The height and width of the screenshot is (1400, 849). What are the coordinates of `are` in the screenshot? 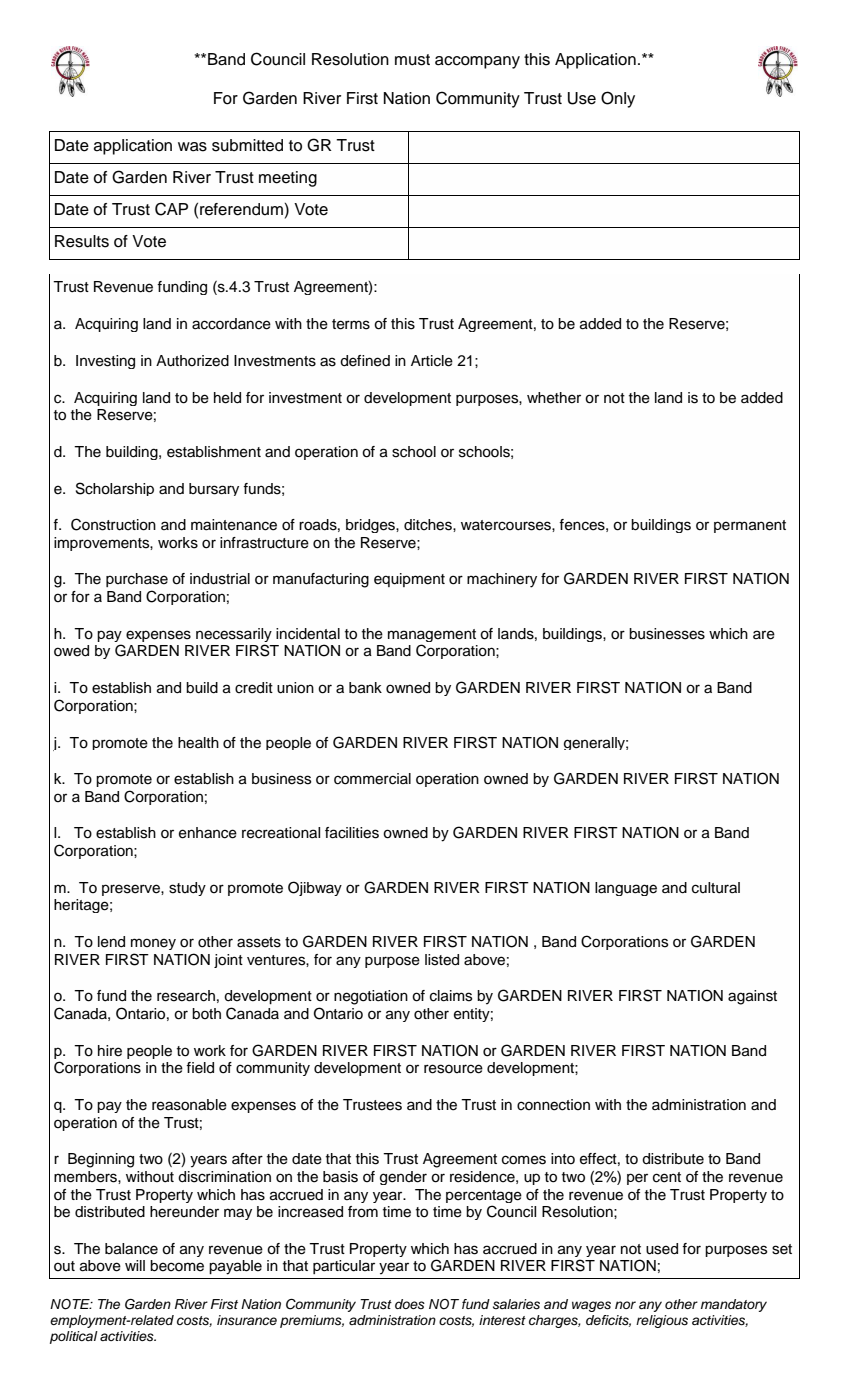 It's located at (764, 635).
